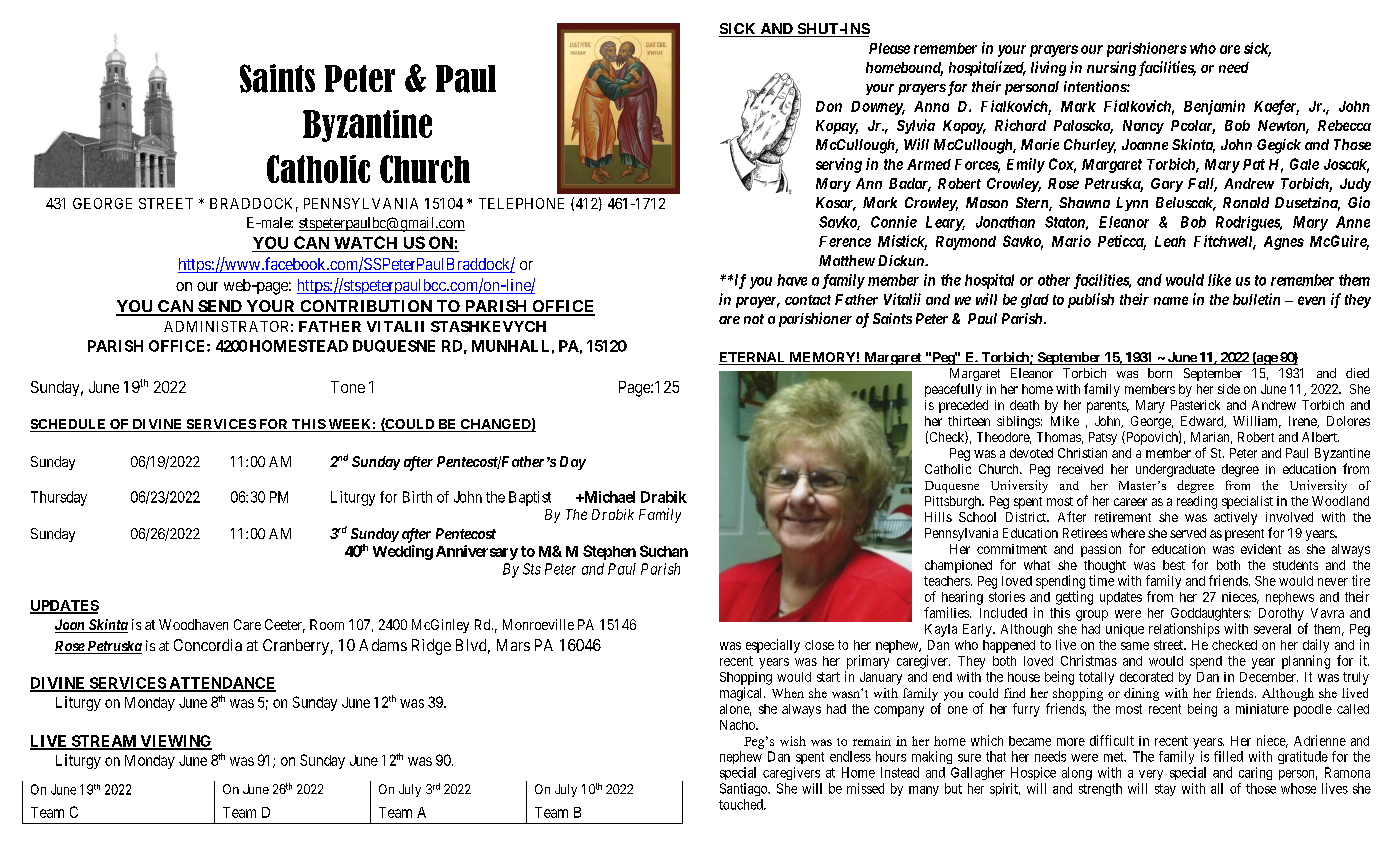  I want to click on nursing, so click(1111, 68).
